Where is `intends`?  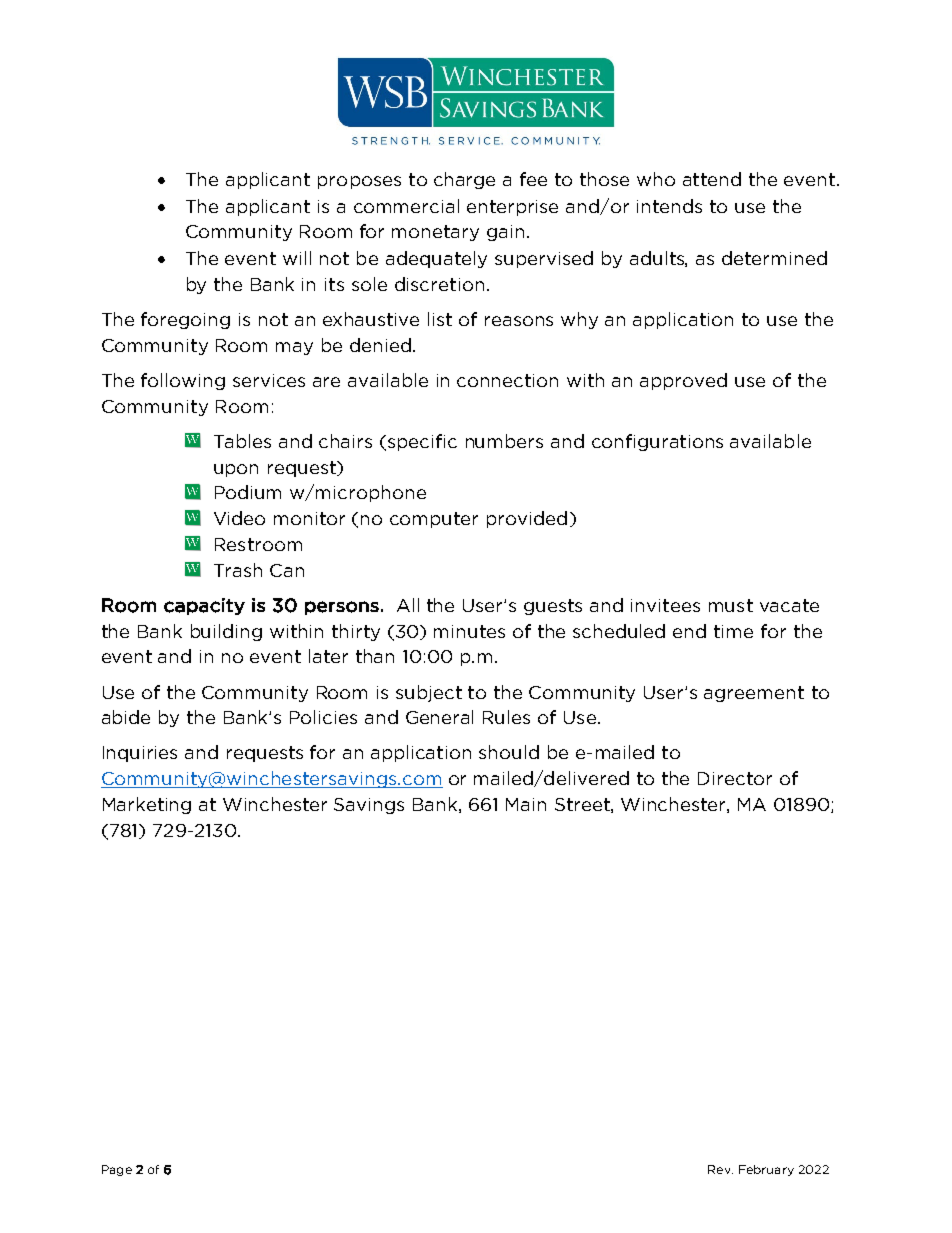 intends is located at coordinates (669, 206).
